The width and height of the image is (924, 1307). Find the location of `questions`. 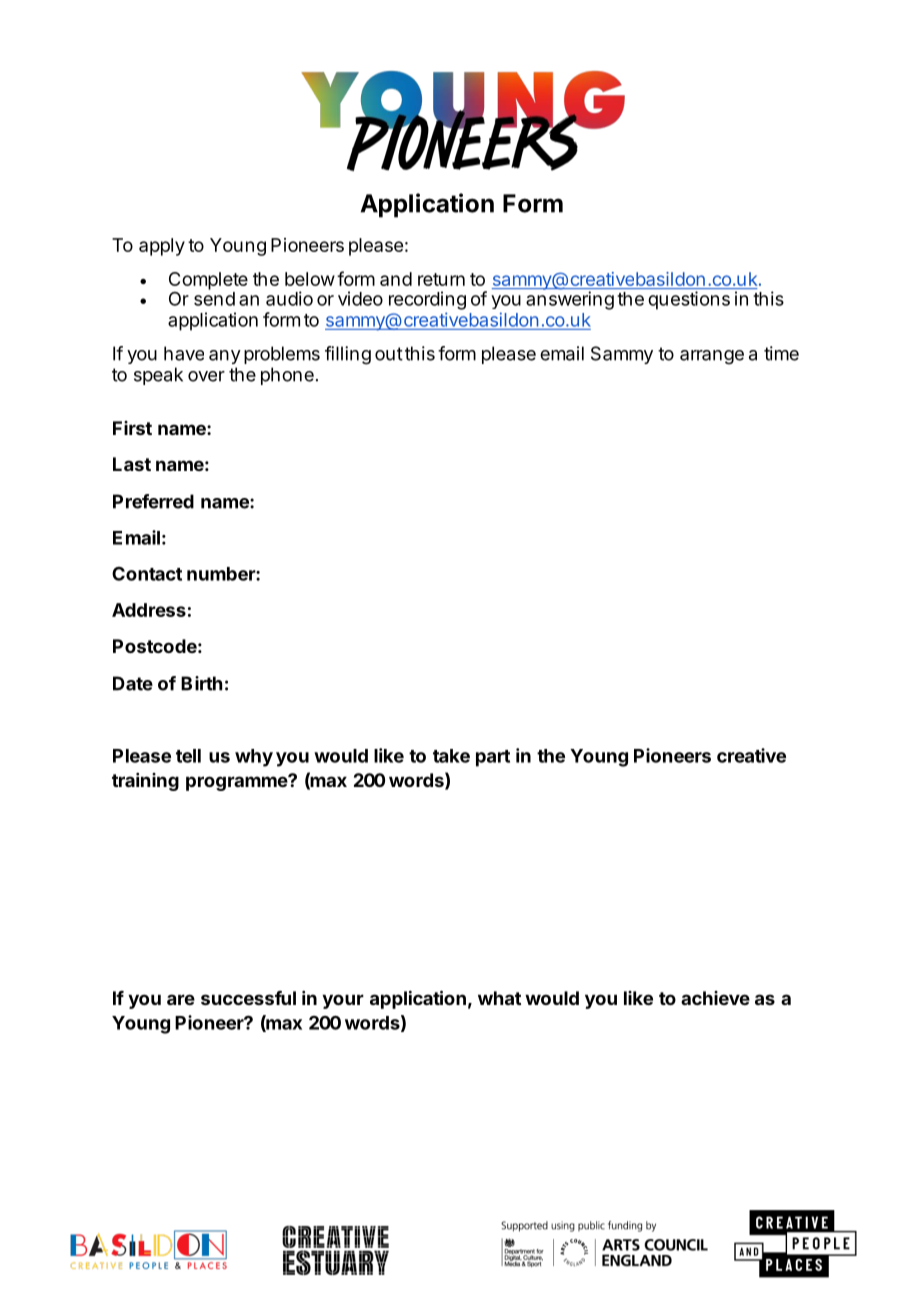

questions is located at coordinates (689, 300).
